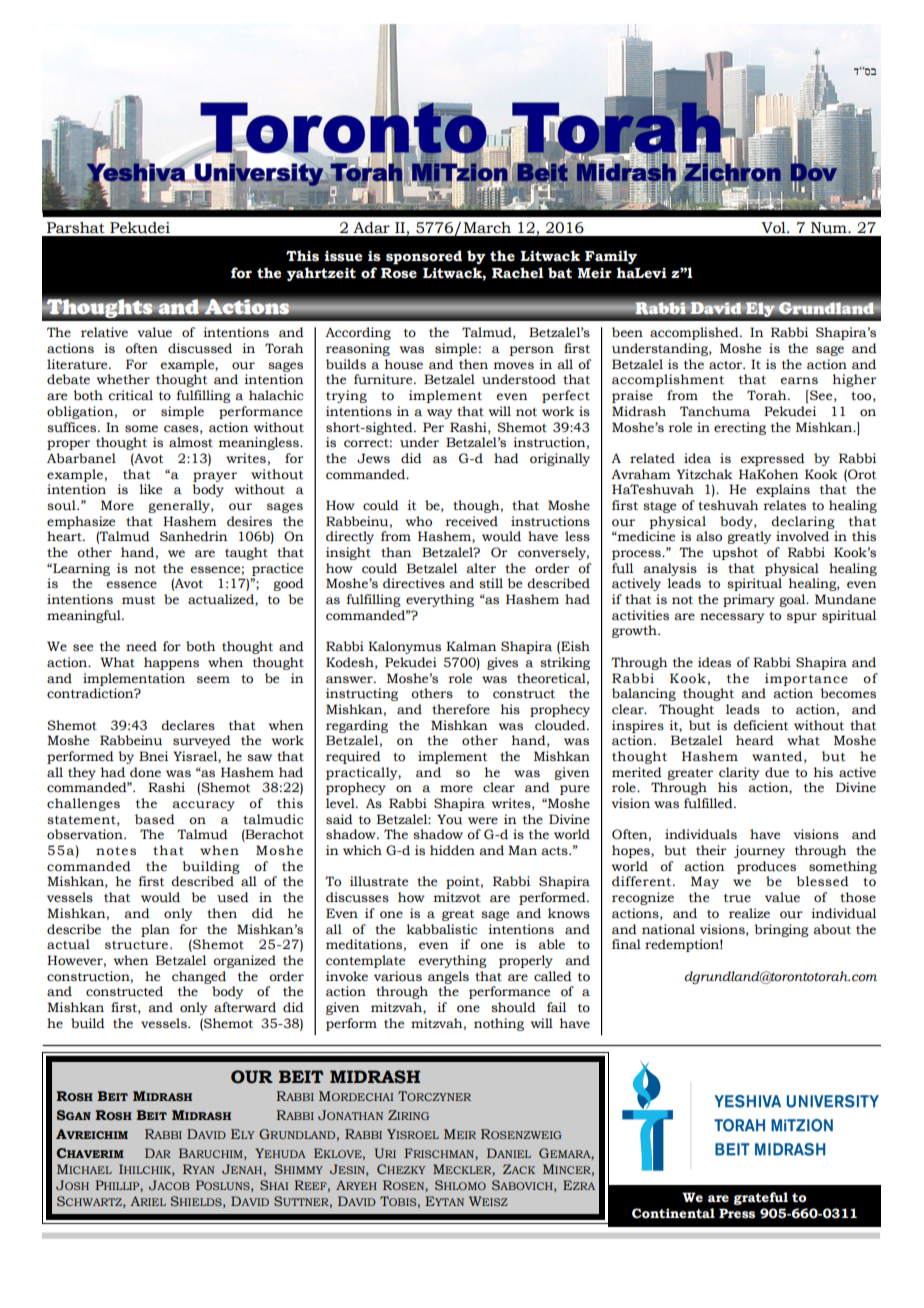 Image resolution: width=924 pixels, height=1308 pixels. What do you see at coordinates (233, 897) in the image?
I see `used` at bounding box center [233, 897].
